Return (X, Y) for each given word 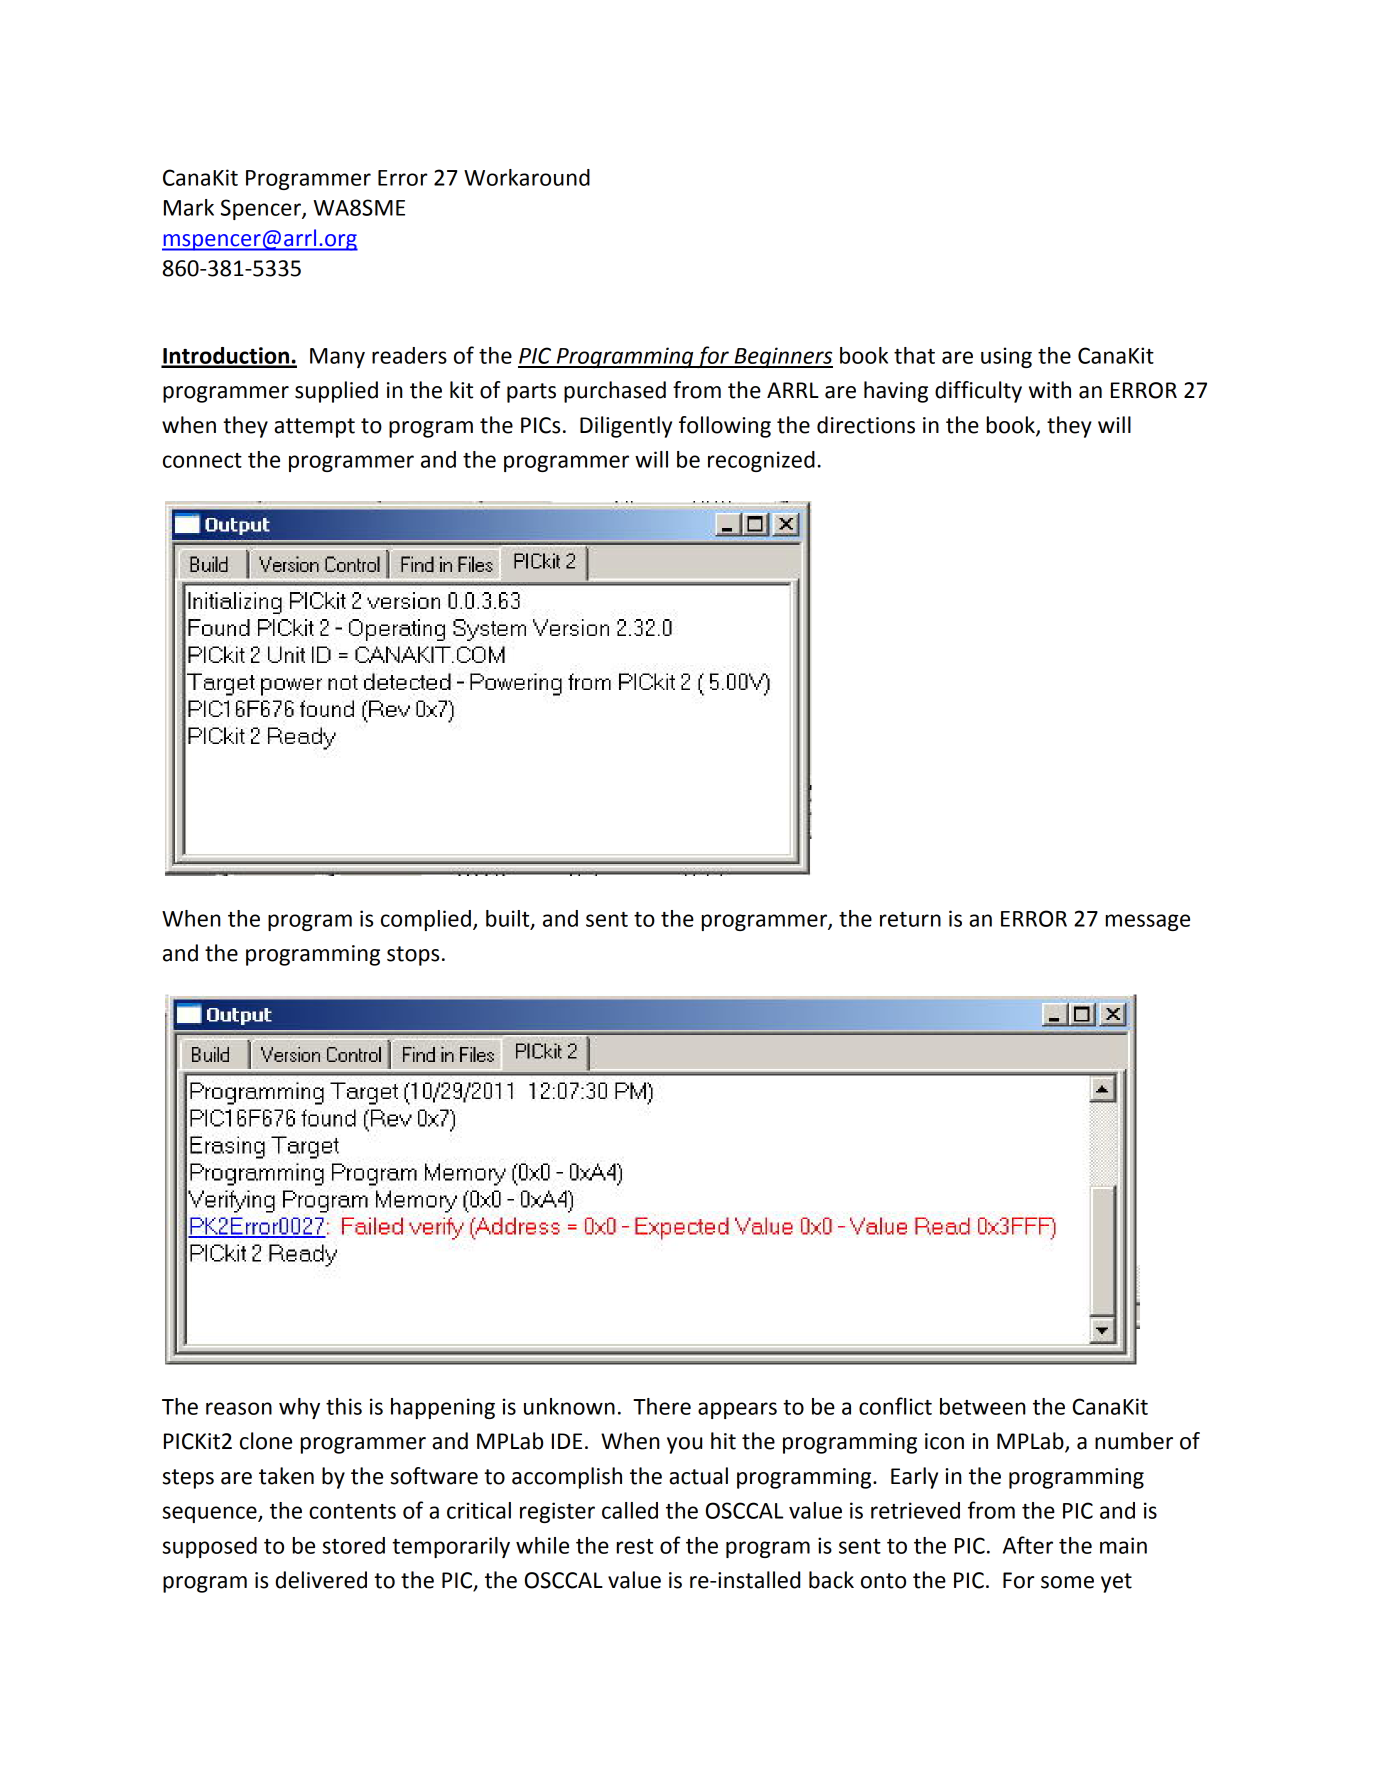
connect (202, 460)
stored (354, 1545)
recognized (761, 461)
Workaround (527, 177)
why (299, 1408)
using (1006, 357)
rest (635, 1546)
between (983, 1406)
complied (426, 920)
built (509, 919)
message (1148, 922)
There (662, 1406)
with (1050, 390)
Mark (189, 207)
